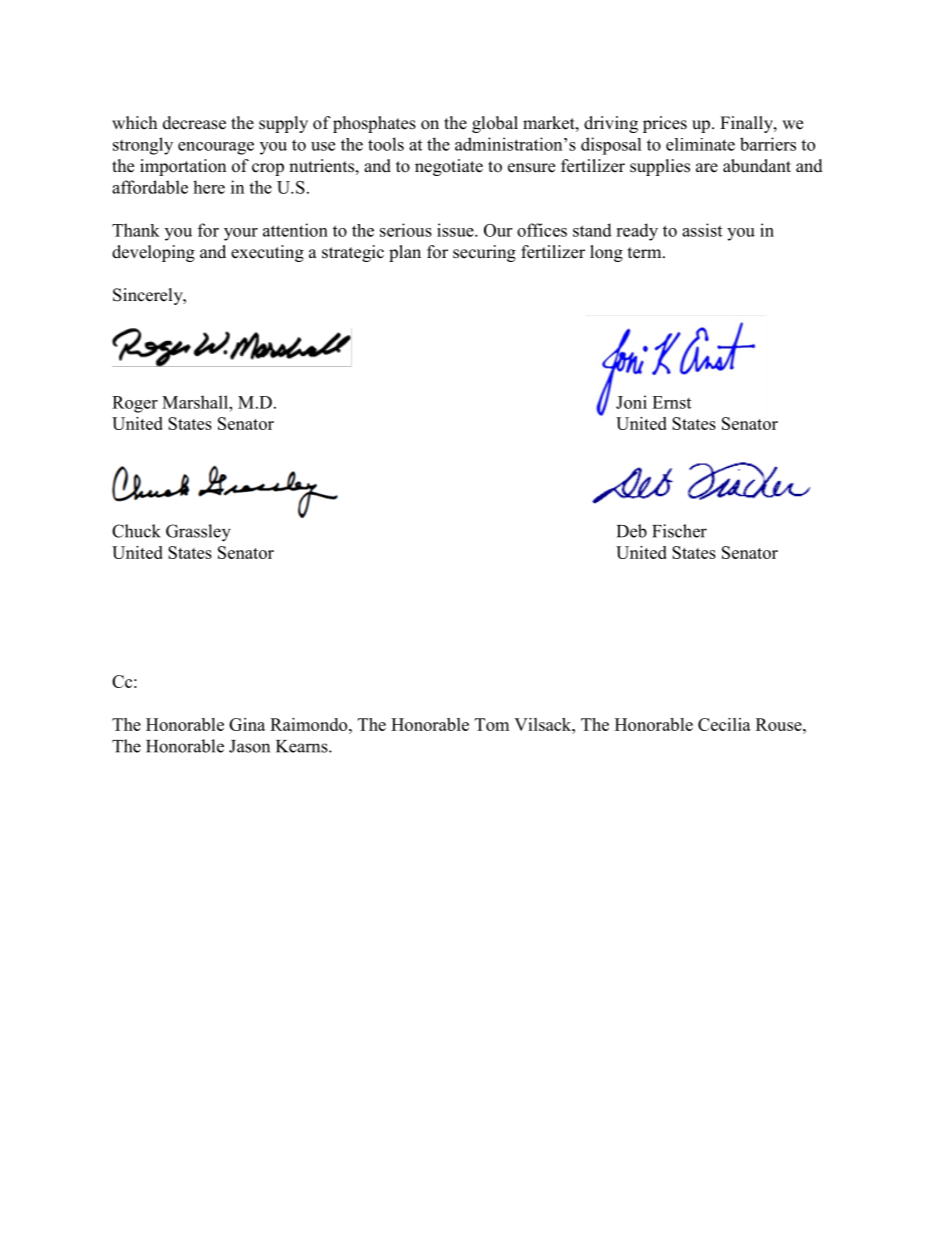 Image resolution: width=952 pixels, height=1233 pixels. What do you see at coordinates (247, 724) in the image?
I see `Gina` at bounding box center [247, 724].
